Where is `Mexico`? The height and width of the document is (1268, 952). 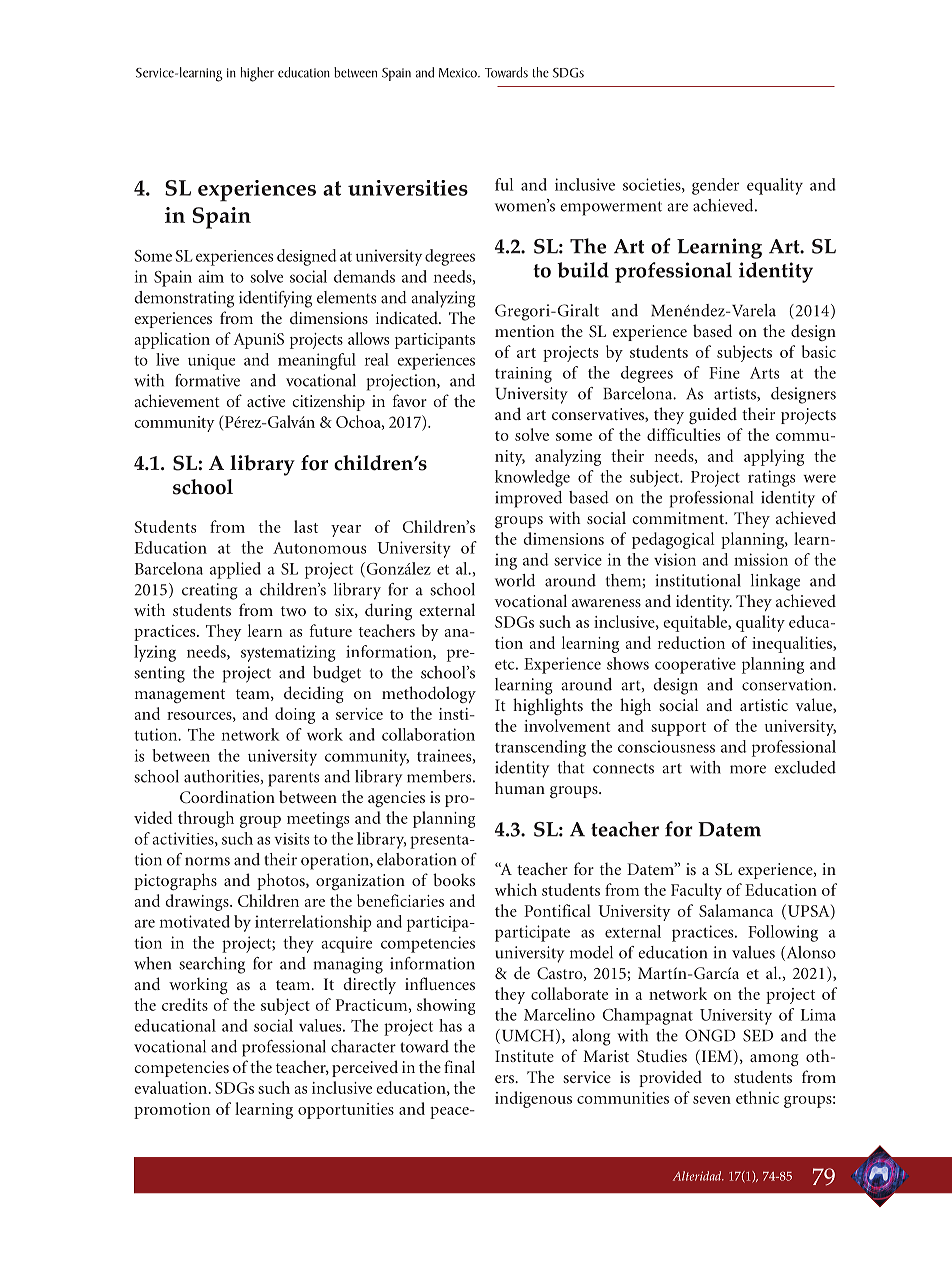
Mexico is located at coordinates (459, 73).
